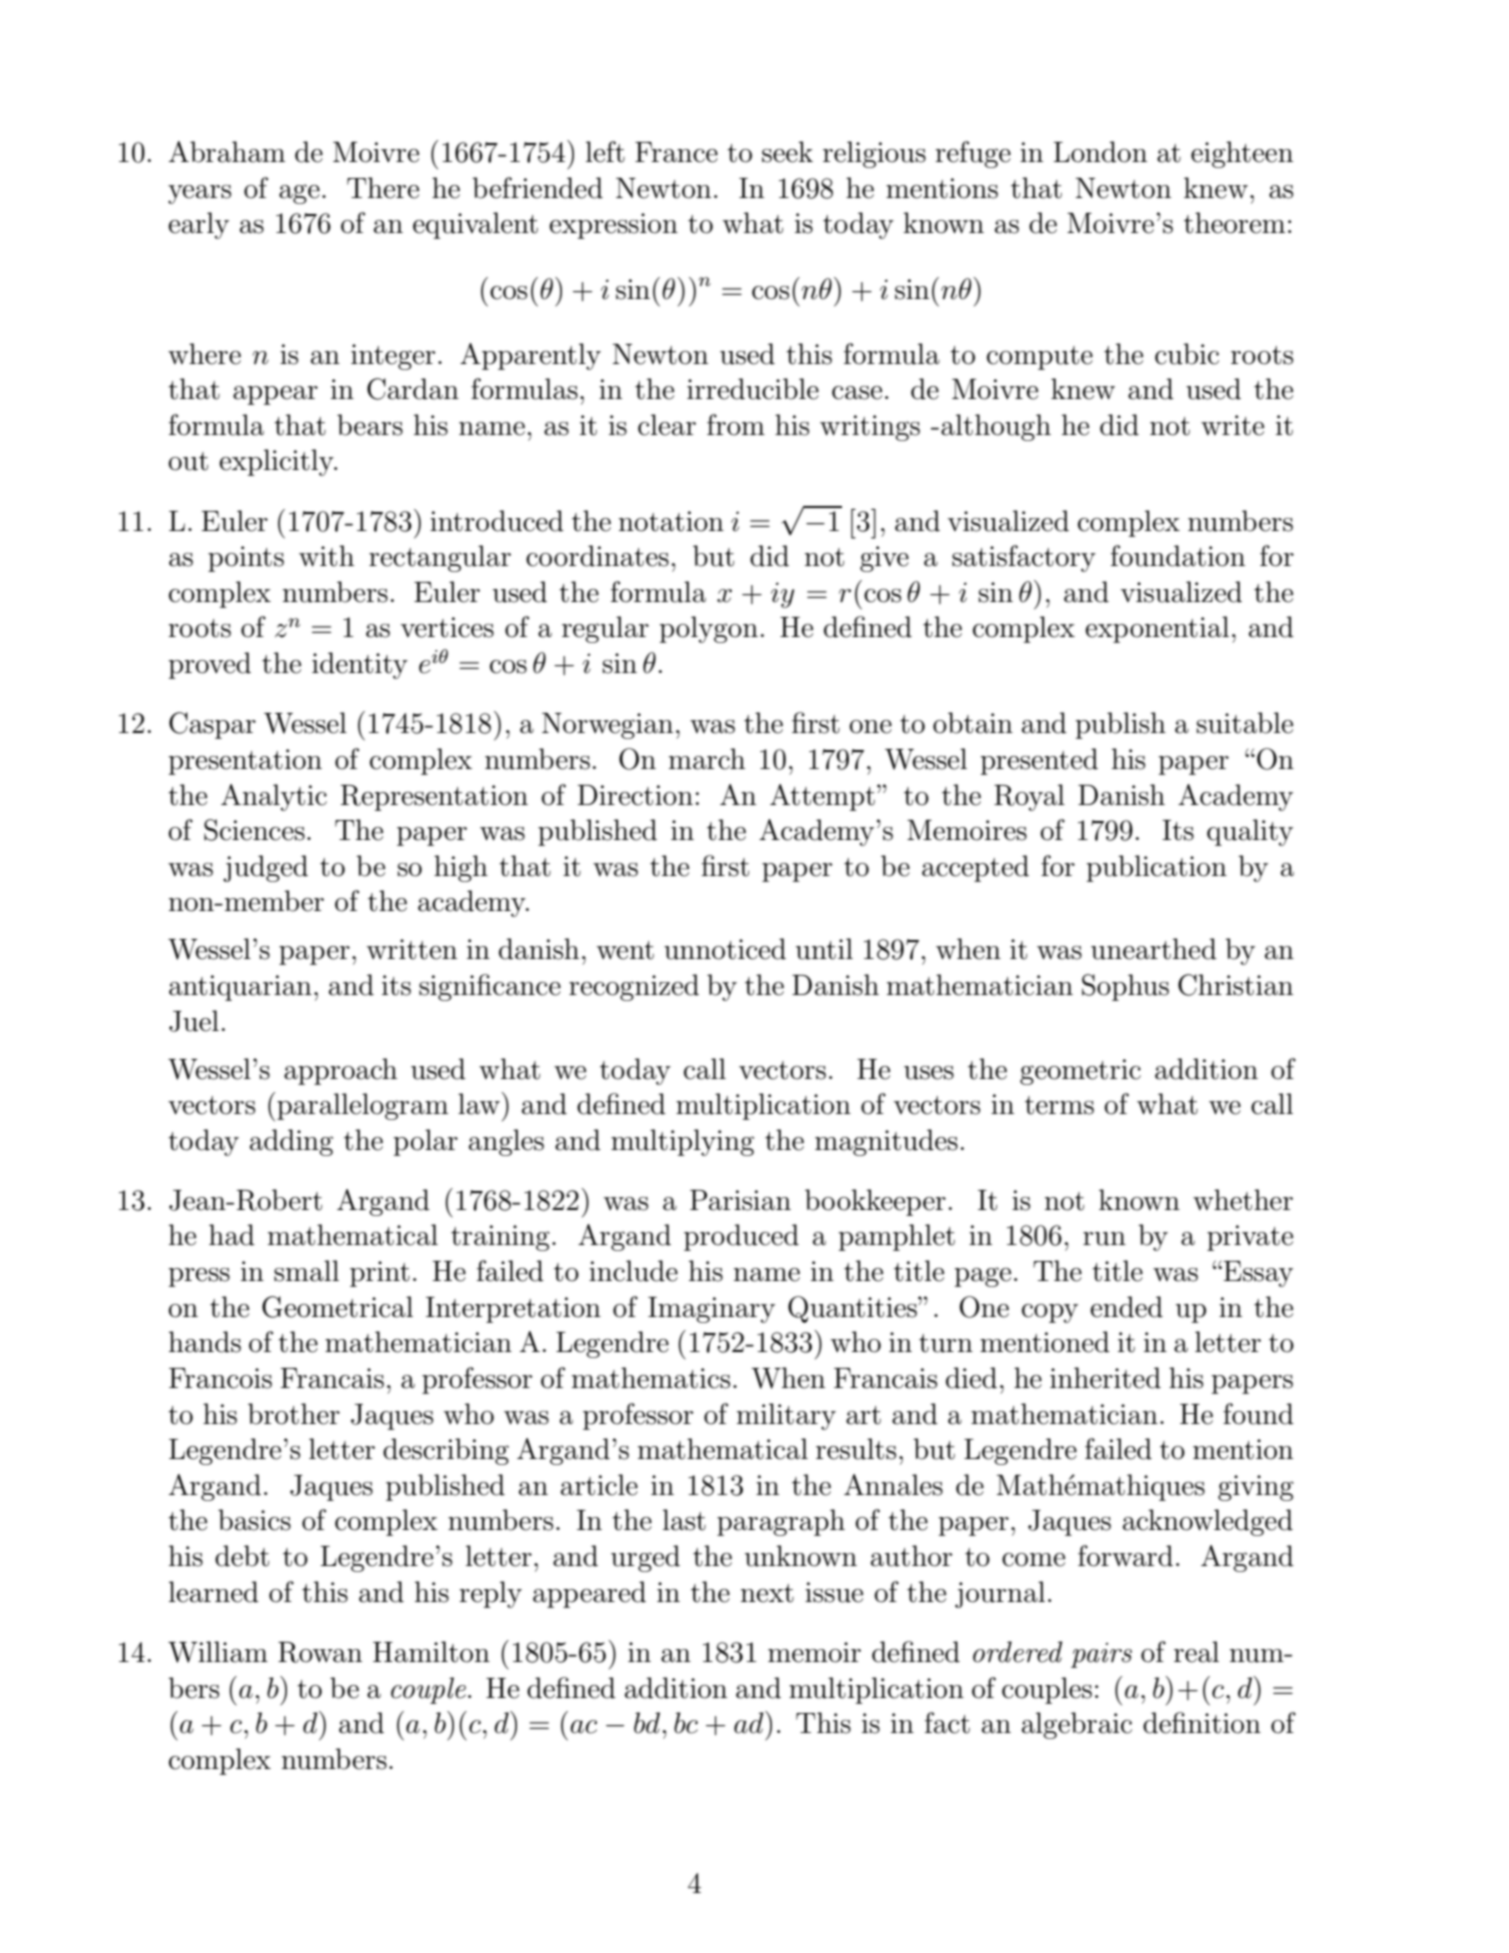 The width and height of the page is (1509, 1953). What do you see at coordinates (725, 949) in the page?
I see `unnoticed` at bounding box center [725, 949].
